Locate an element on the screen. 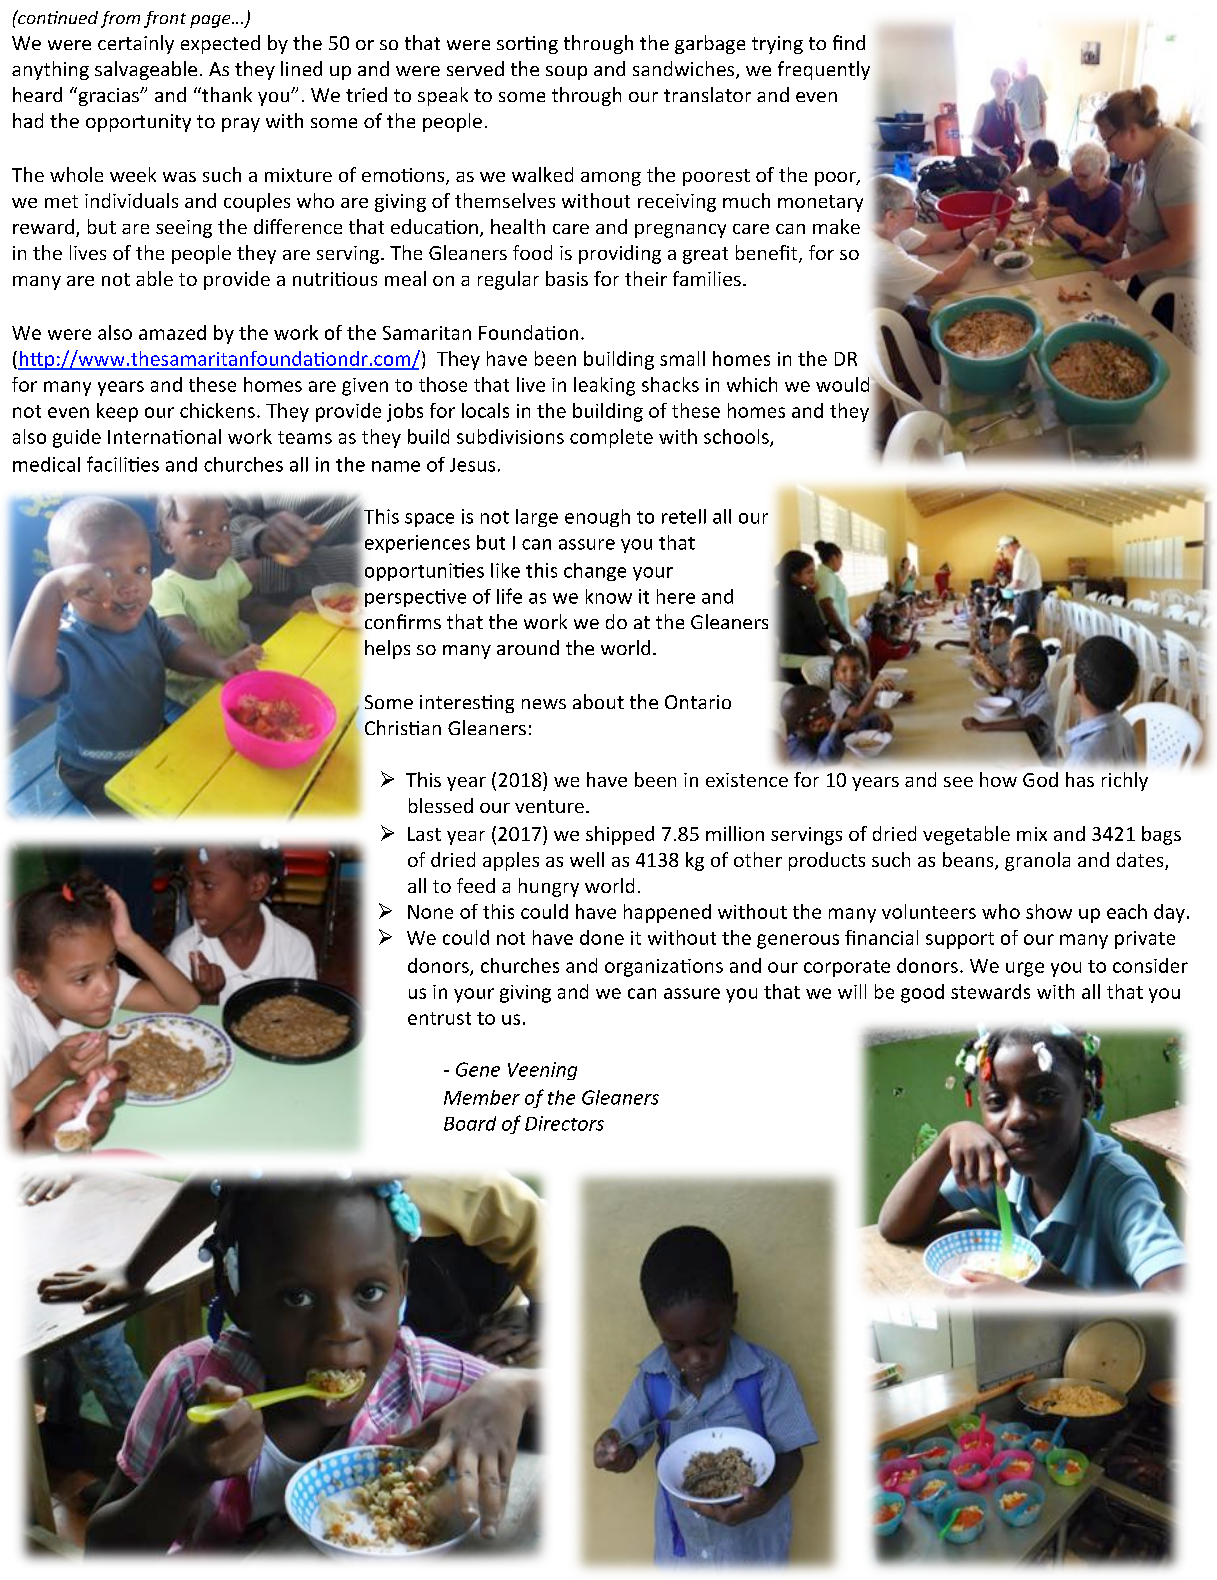  soup is located at coordinates (566, 73).
